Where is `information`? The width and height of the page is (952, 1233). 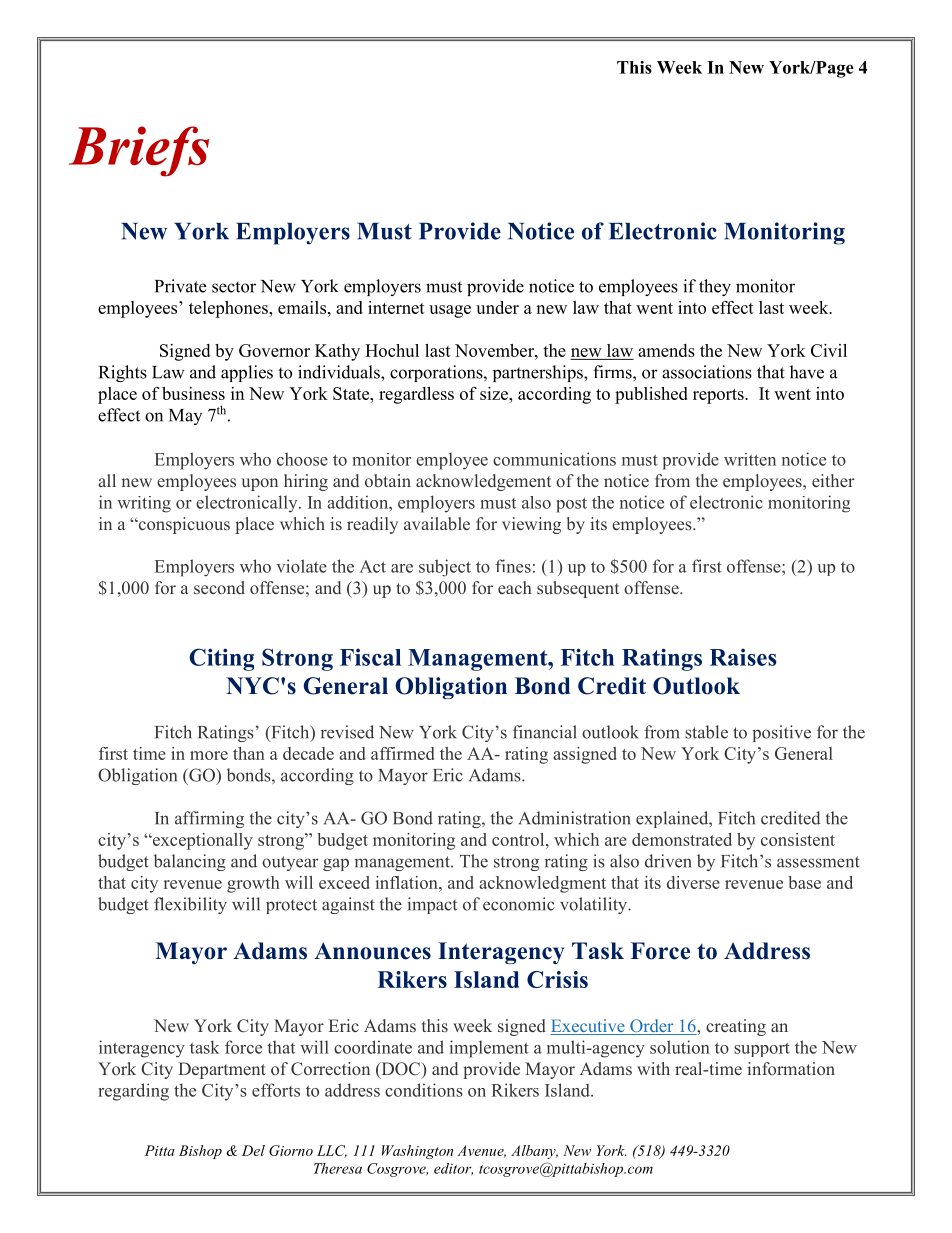 information is located at coordinates (791, 1068).
